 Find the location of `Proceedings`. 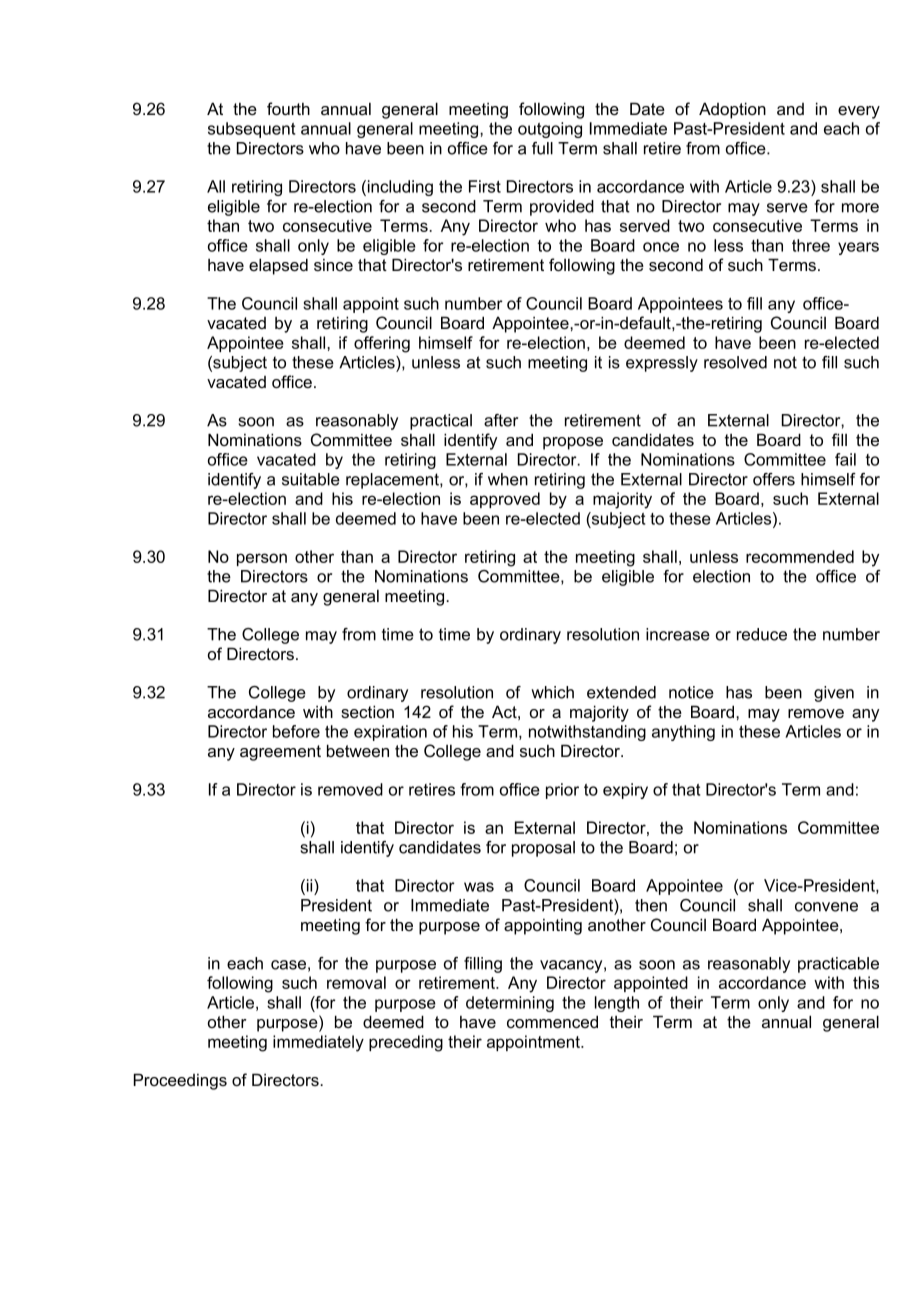

Proceedings is located at coordinates (180, 1081).
